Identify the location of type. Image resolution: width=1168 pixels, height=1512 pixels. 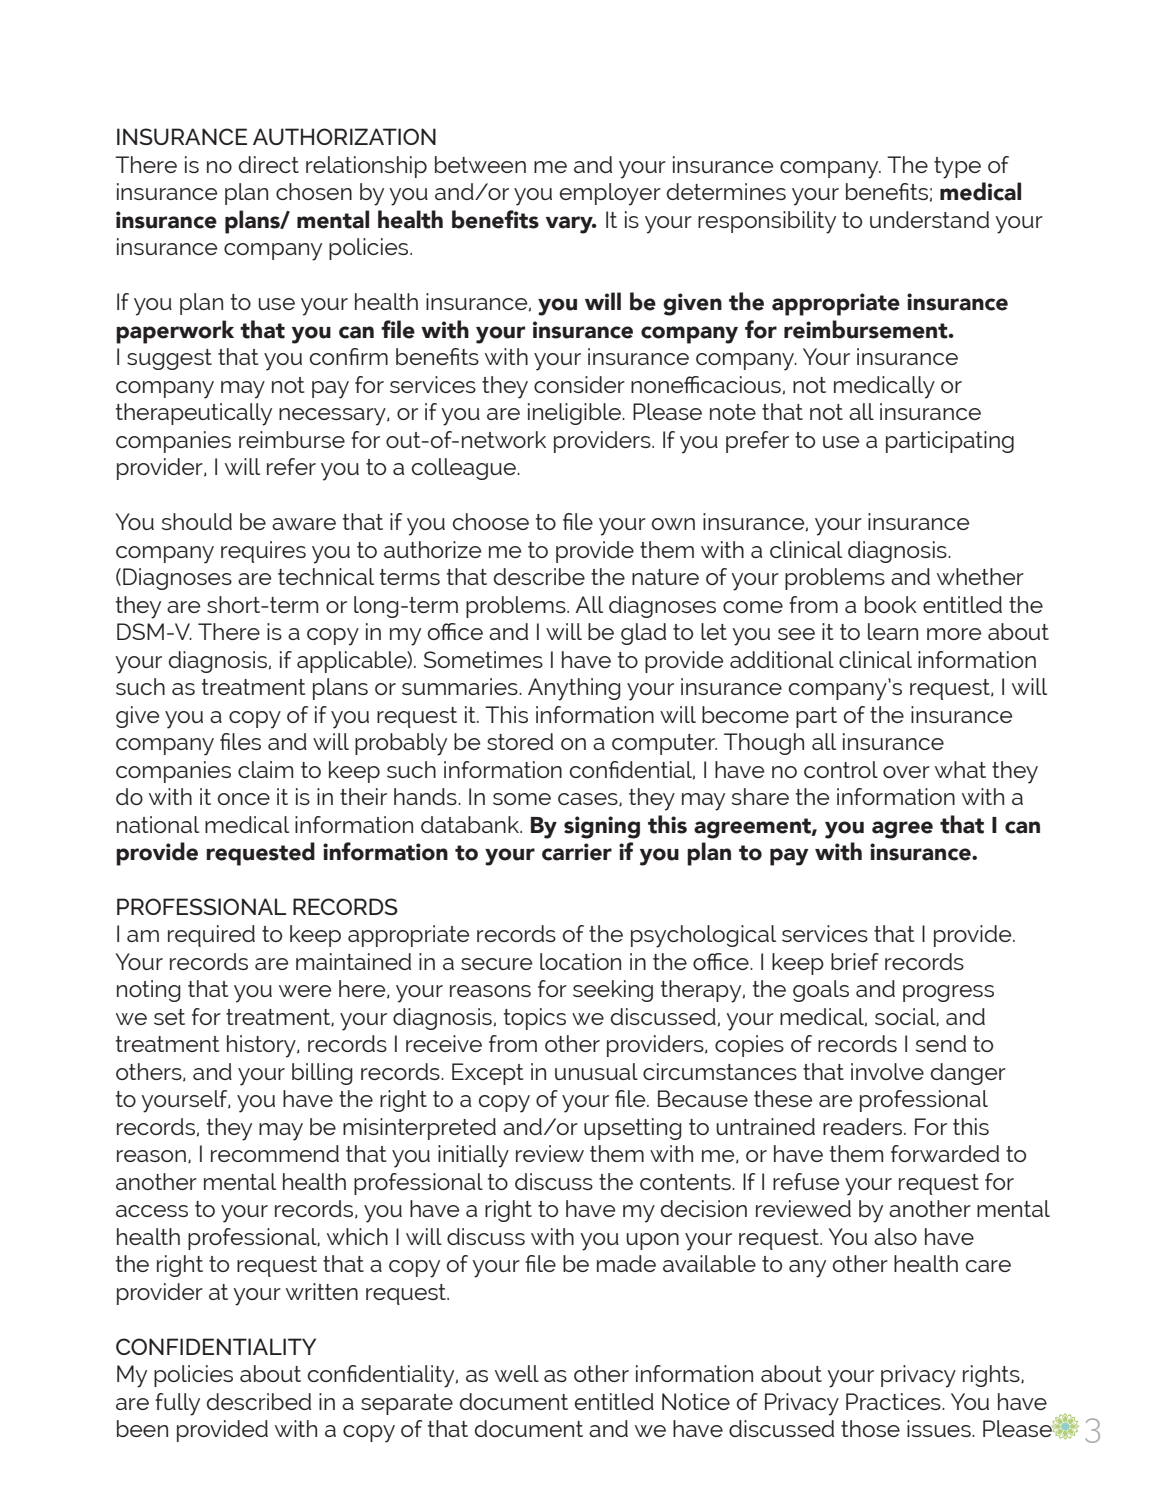
(957, 168).
